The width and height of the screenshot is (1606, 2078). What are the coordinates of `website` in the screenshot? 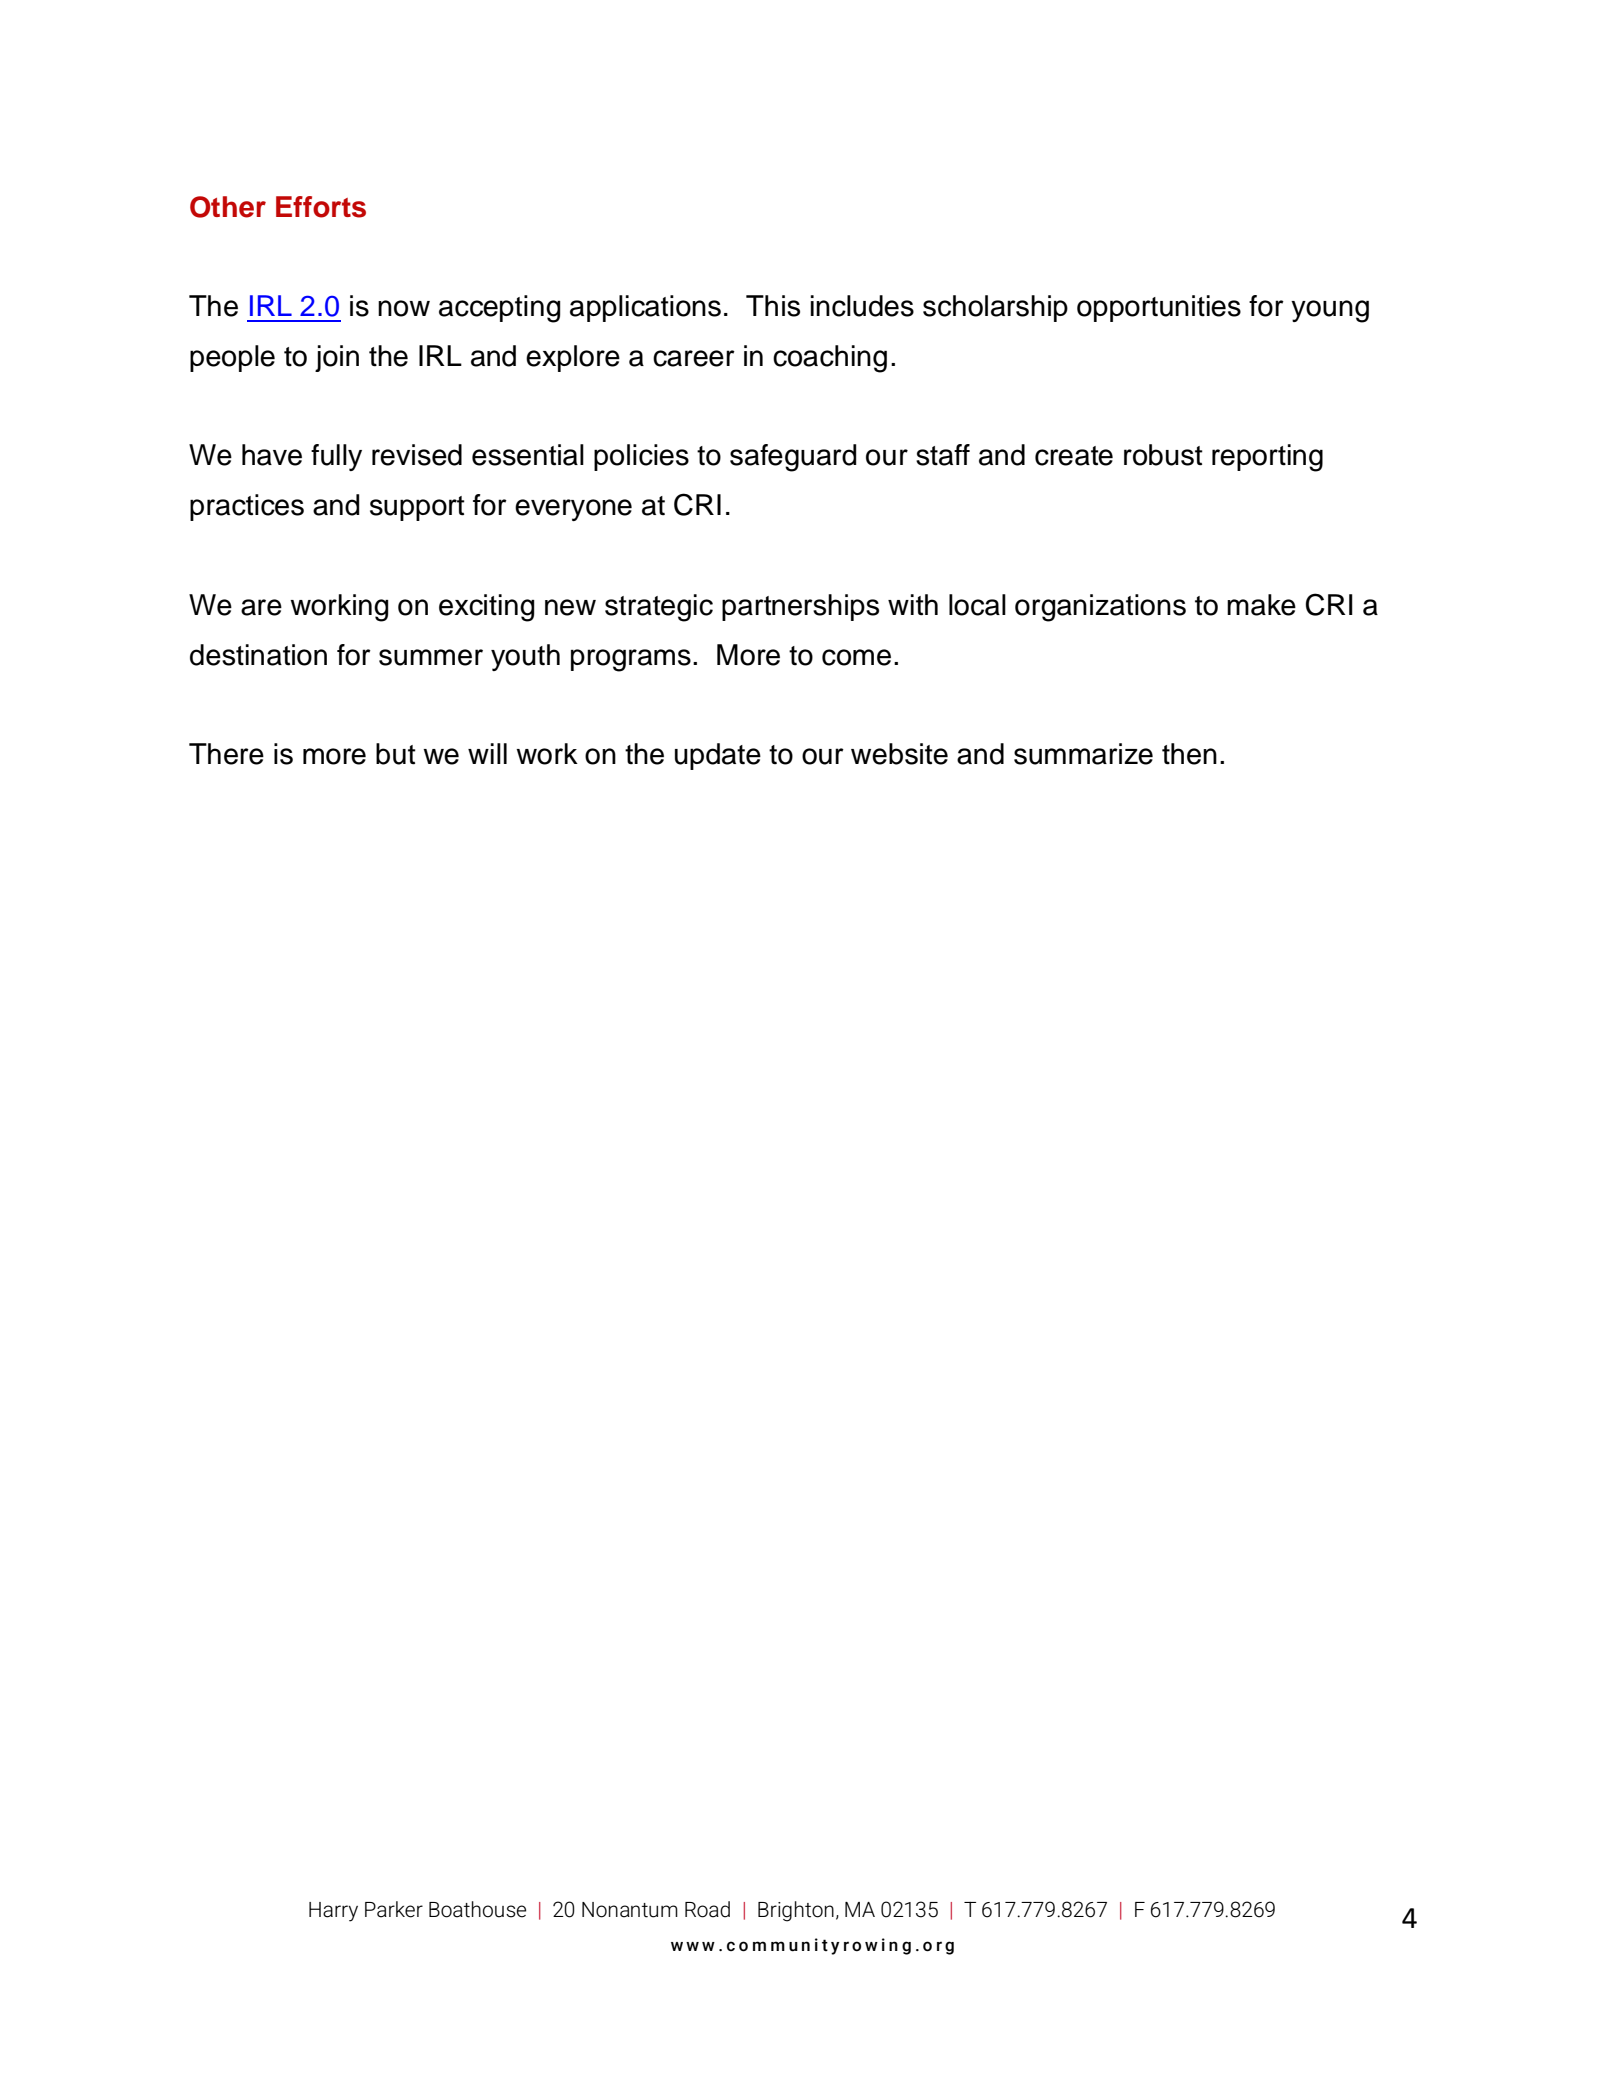 It's located at (899, 754).
